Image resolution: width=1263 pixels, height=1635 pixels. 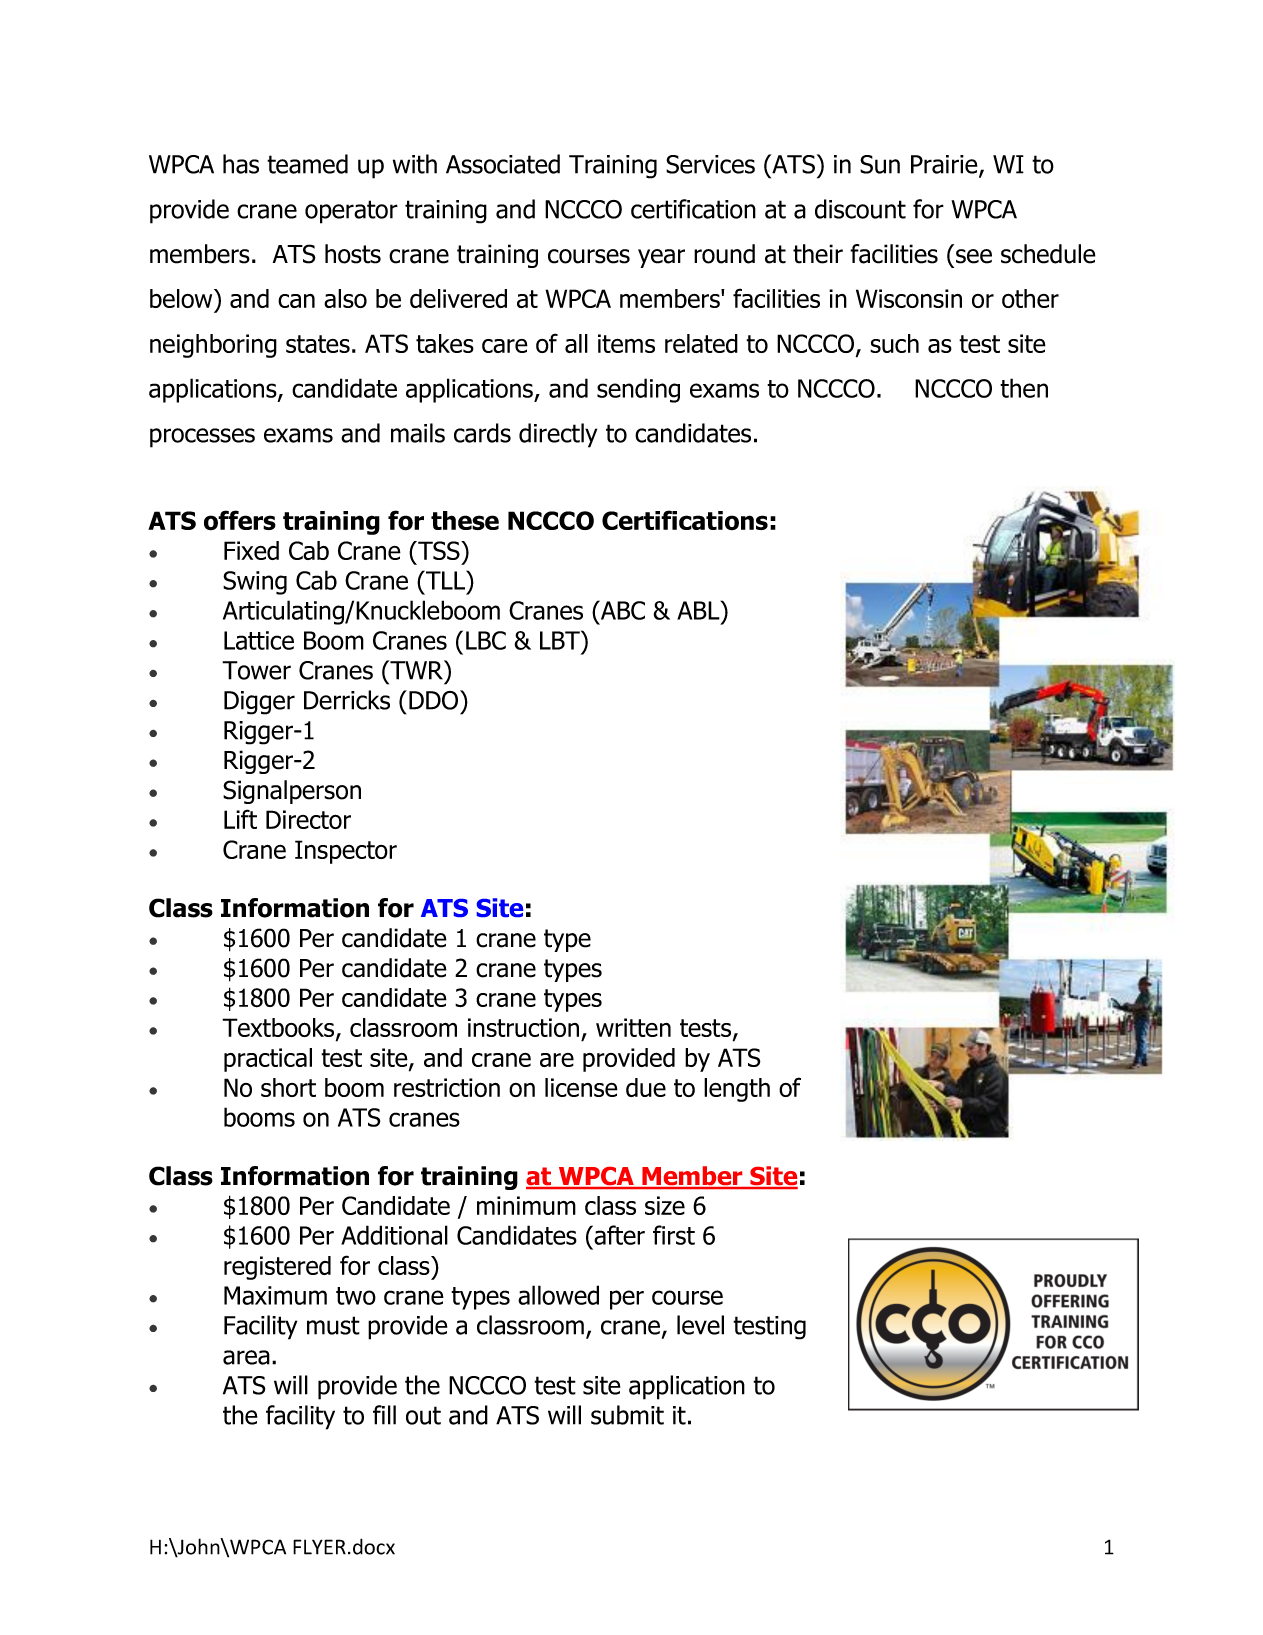 What do you see at coordinates (945, 165) in the document?
I see `Prairie` at bounding box center [945, 165].
